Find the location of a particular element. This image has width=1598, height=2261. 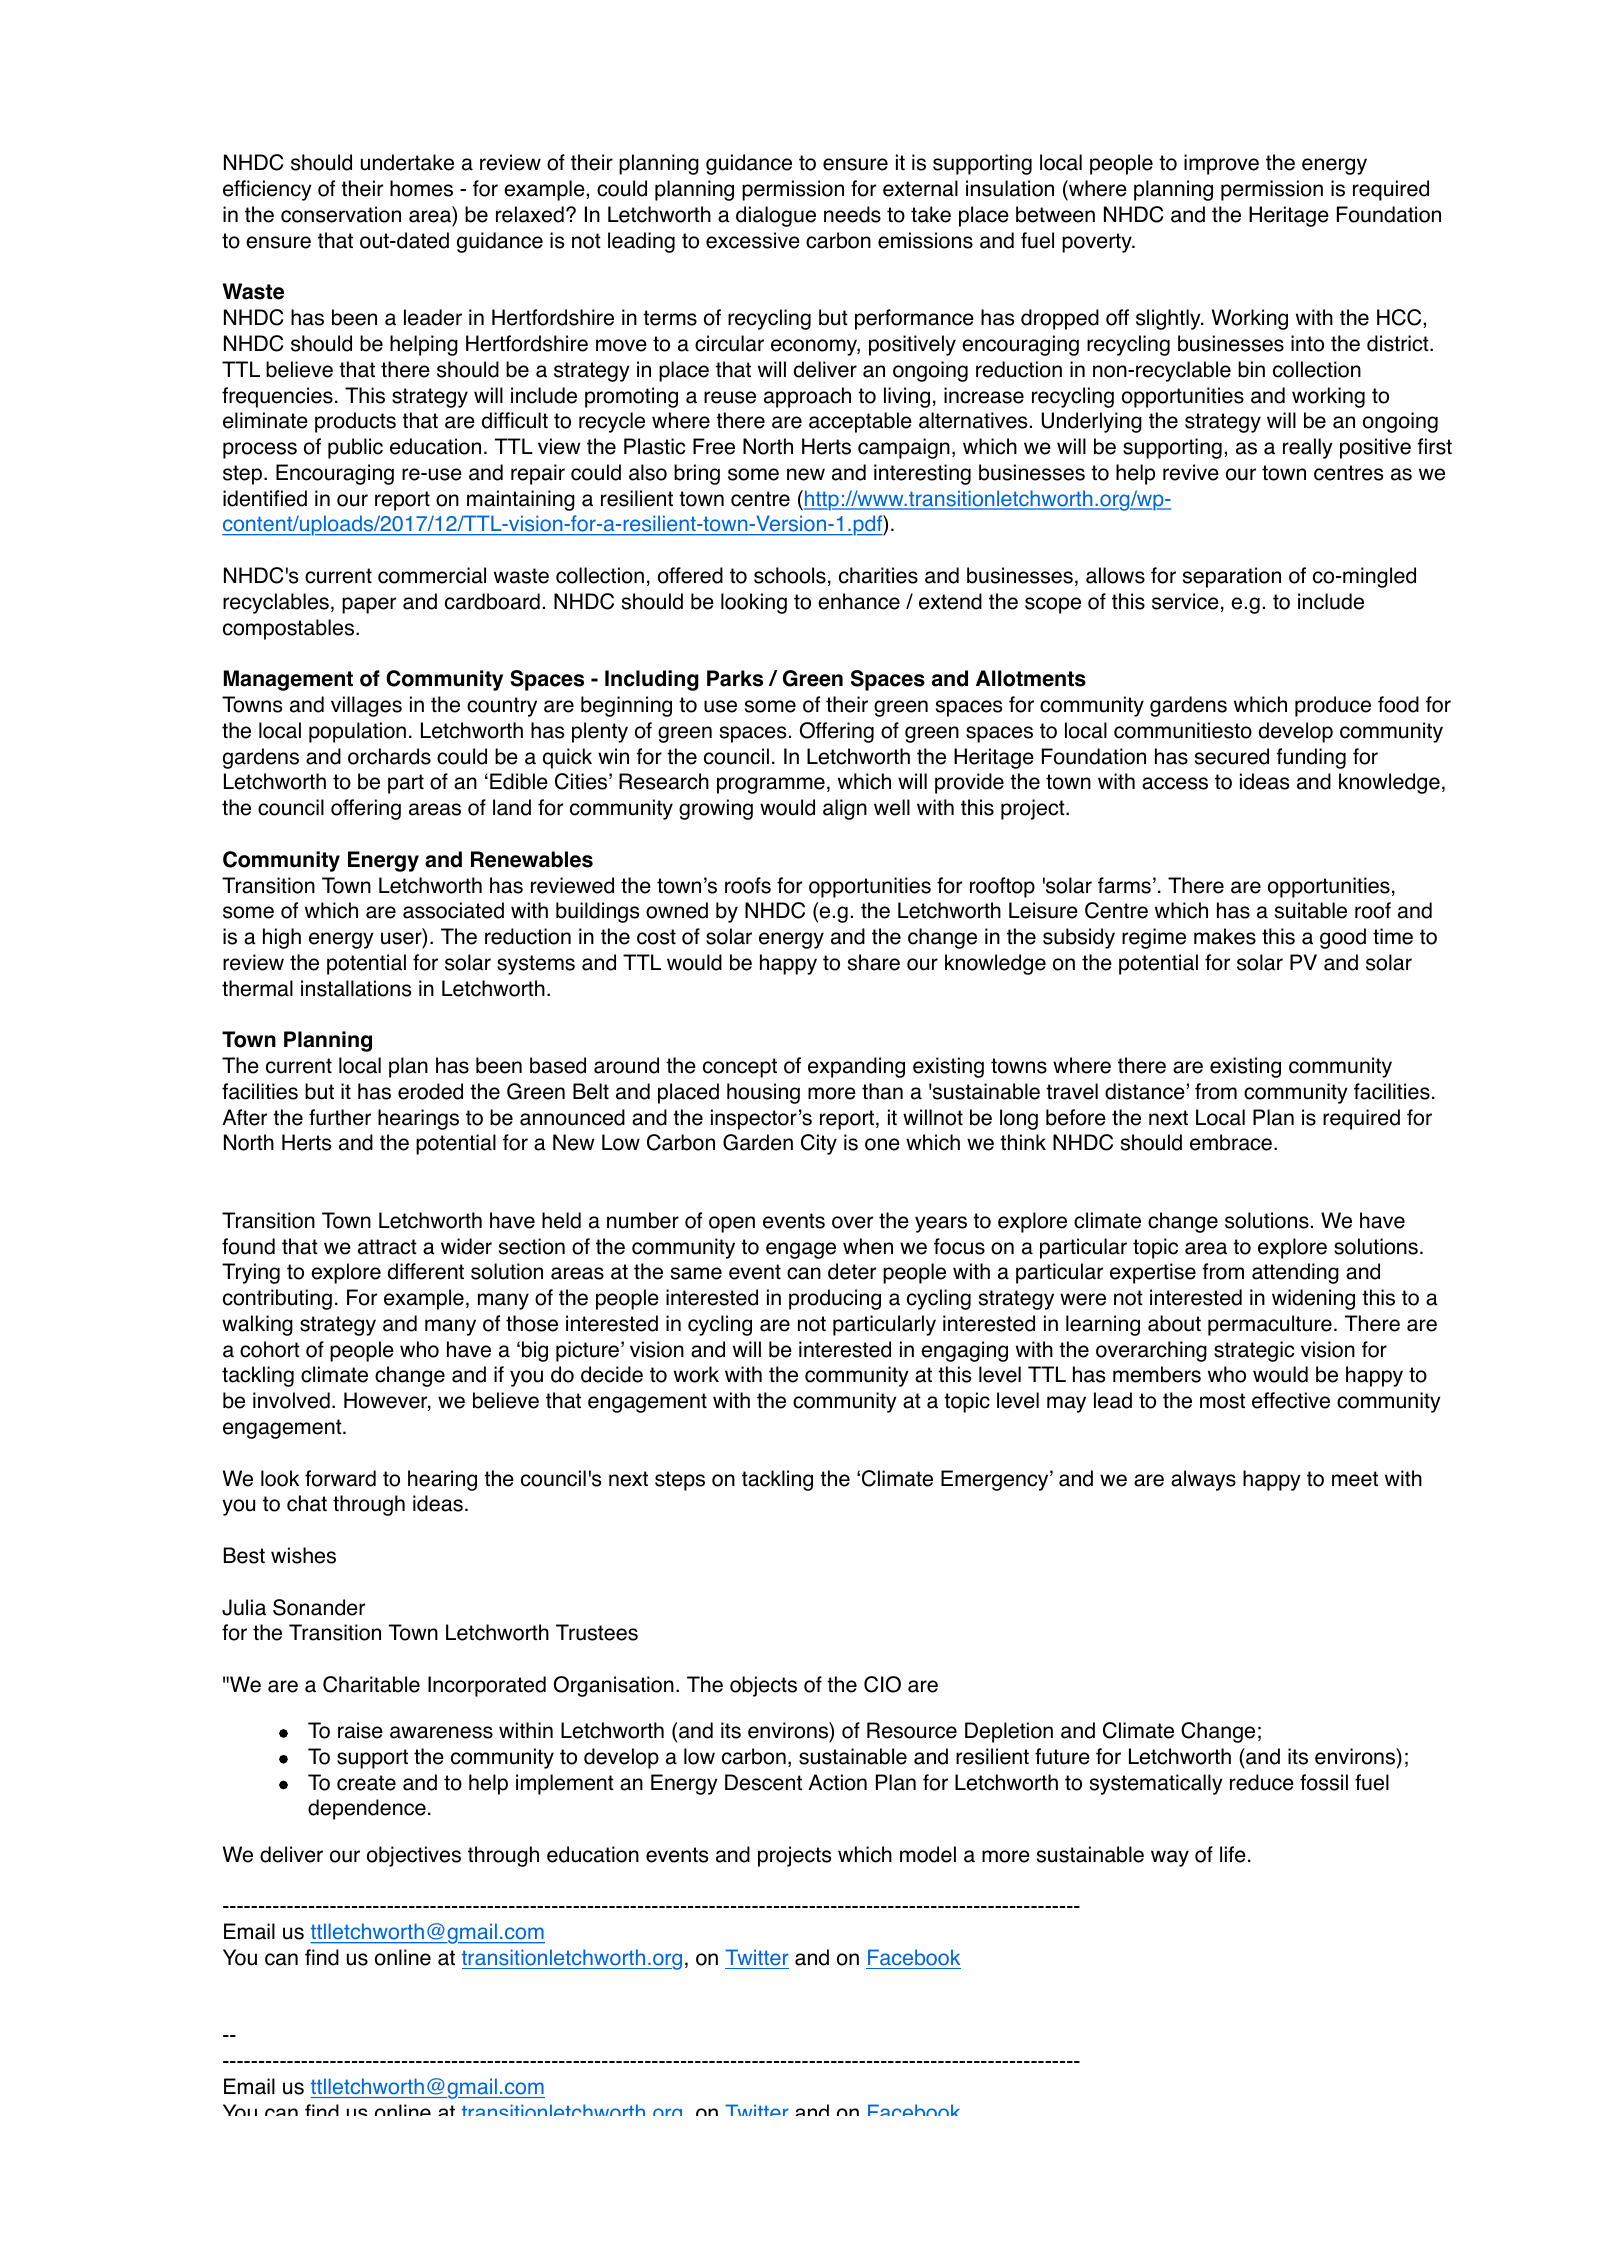

attending is located at coordinates (1295, 1273).
